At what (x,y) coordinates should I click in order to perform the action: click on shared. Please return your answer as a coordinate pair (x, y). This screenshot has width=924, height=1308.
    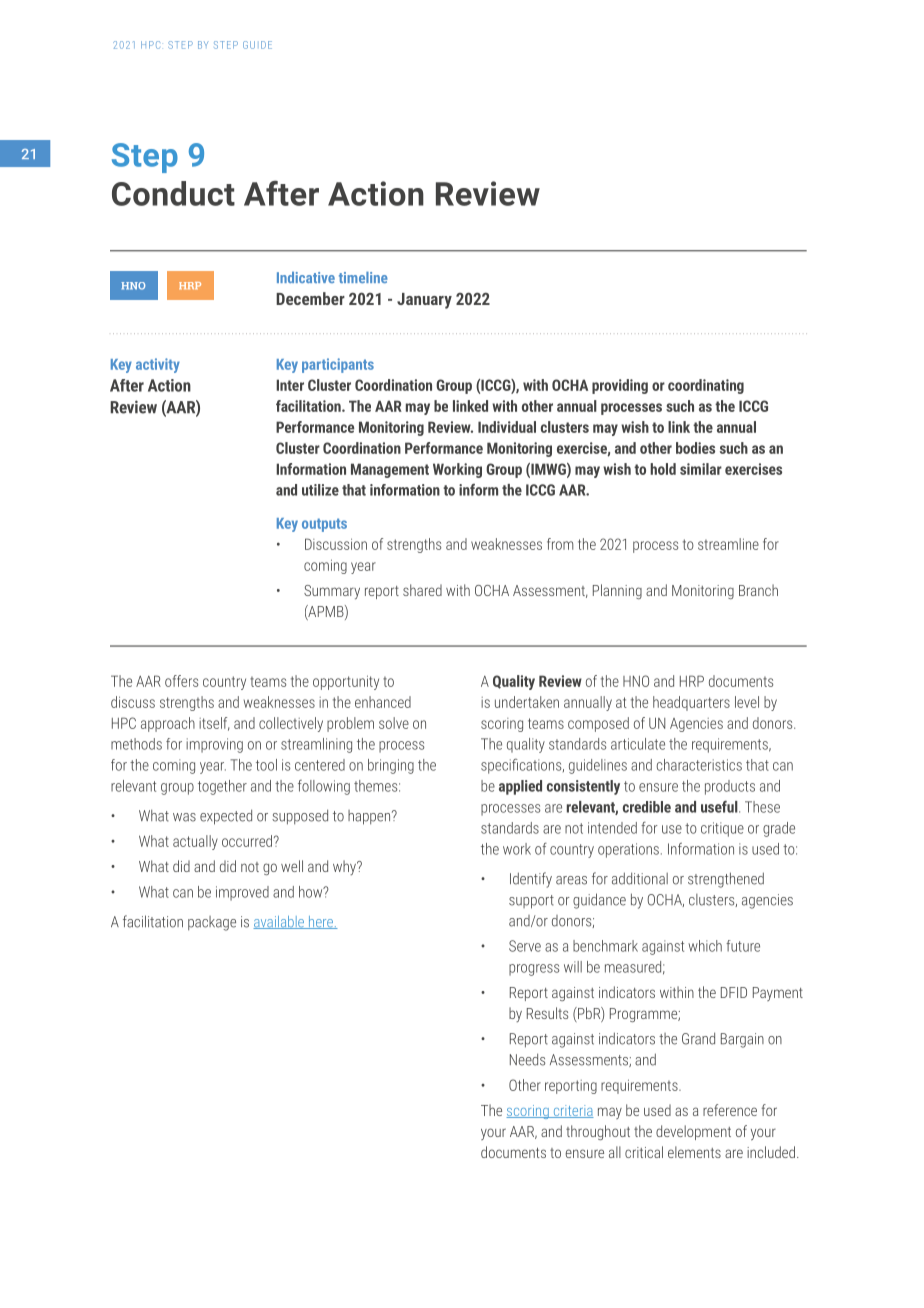
    Looking at the image, I should click on (422, 590).
